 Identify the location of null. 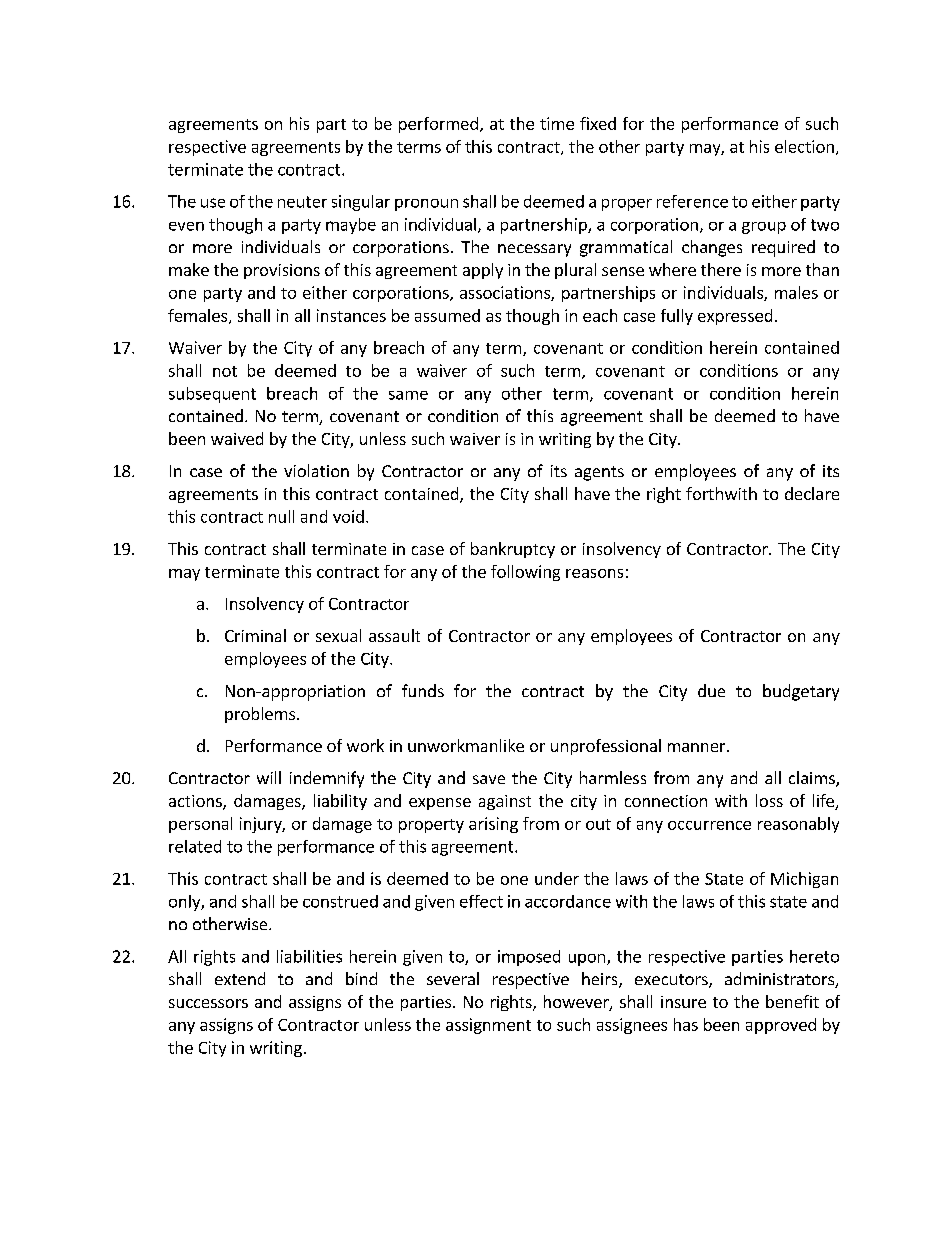
(281, 516).
